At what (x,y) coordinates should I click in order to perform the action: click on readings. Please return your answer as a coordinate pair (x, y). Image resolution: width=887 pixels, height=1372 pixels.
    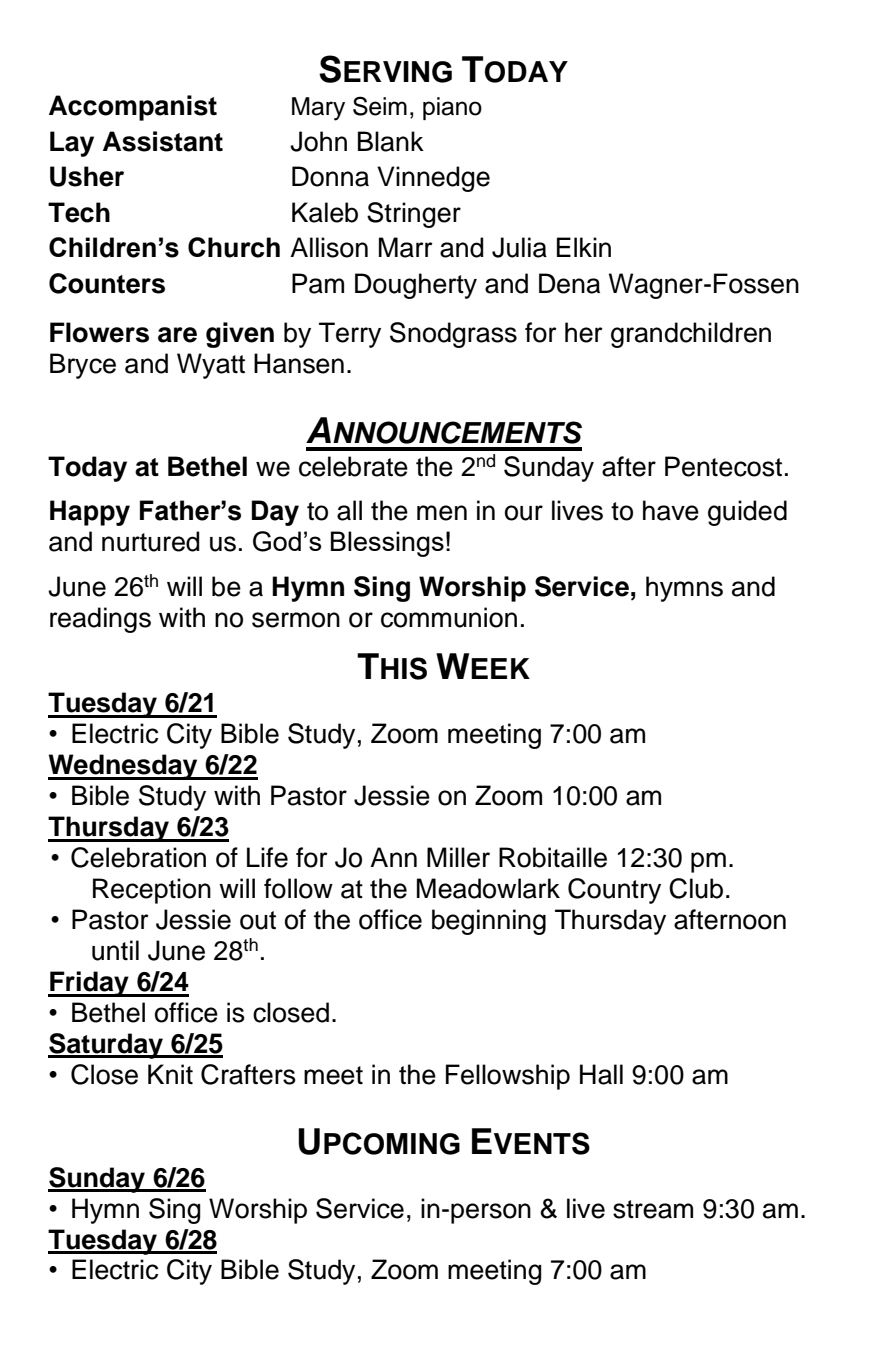
    Looking at the image, I should click on (100, 620).
